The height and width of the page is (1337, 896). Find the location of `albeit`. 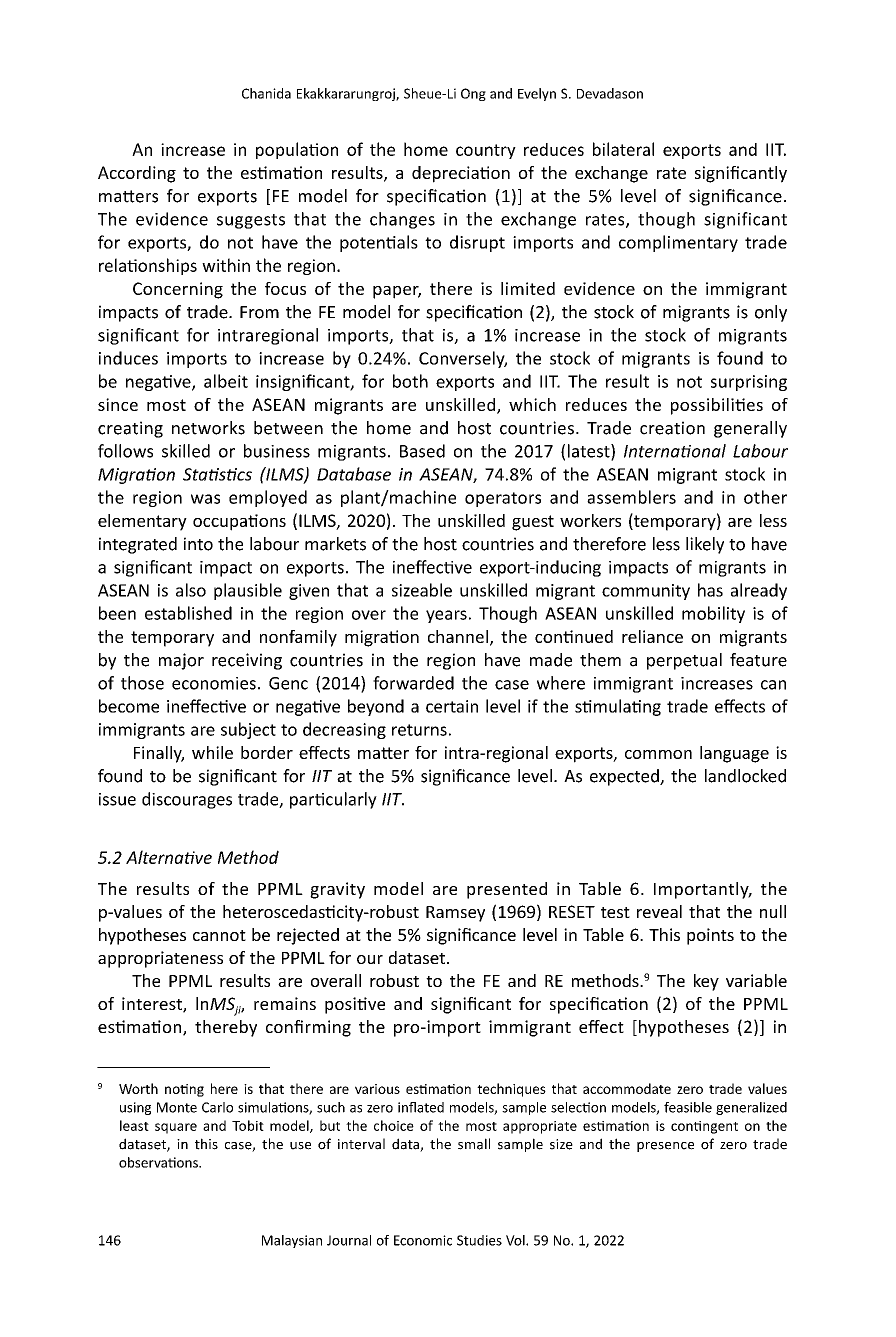

albeit is located at coordinates (226, 381).
